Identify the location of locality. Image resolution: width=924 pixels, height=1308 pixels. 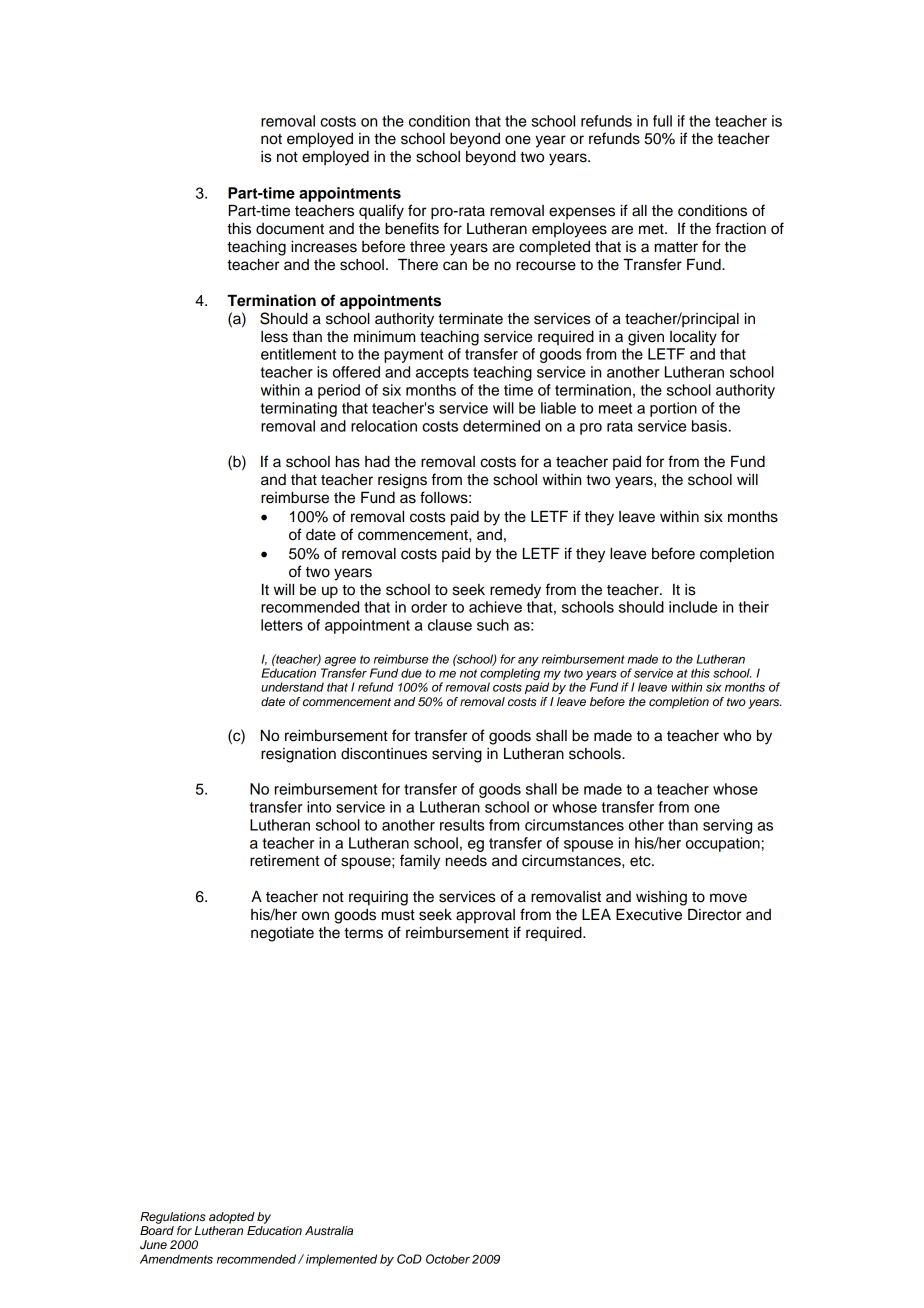
(693, 338).
